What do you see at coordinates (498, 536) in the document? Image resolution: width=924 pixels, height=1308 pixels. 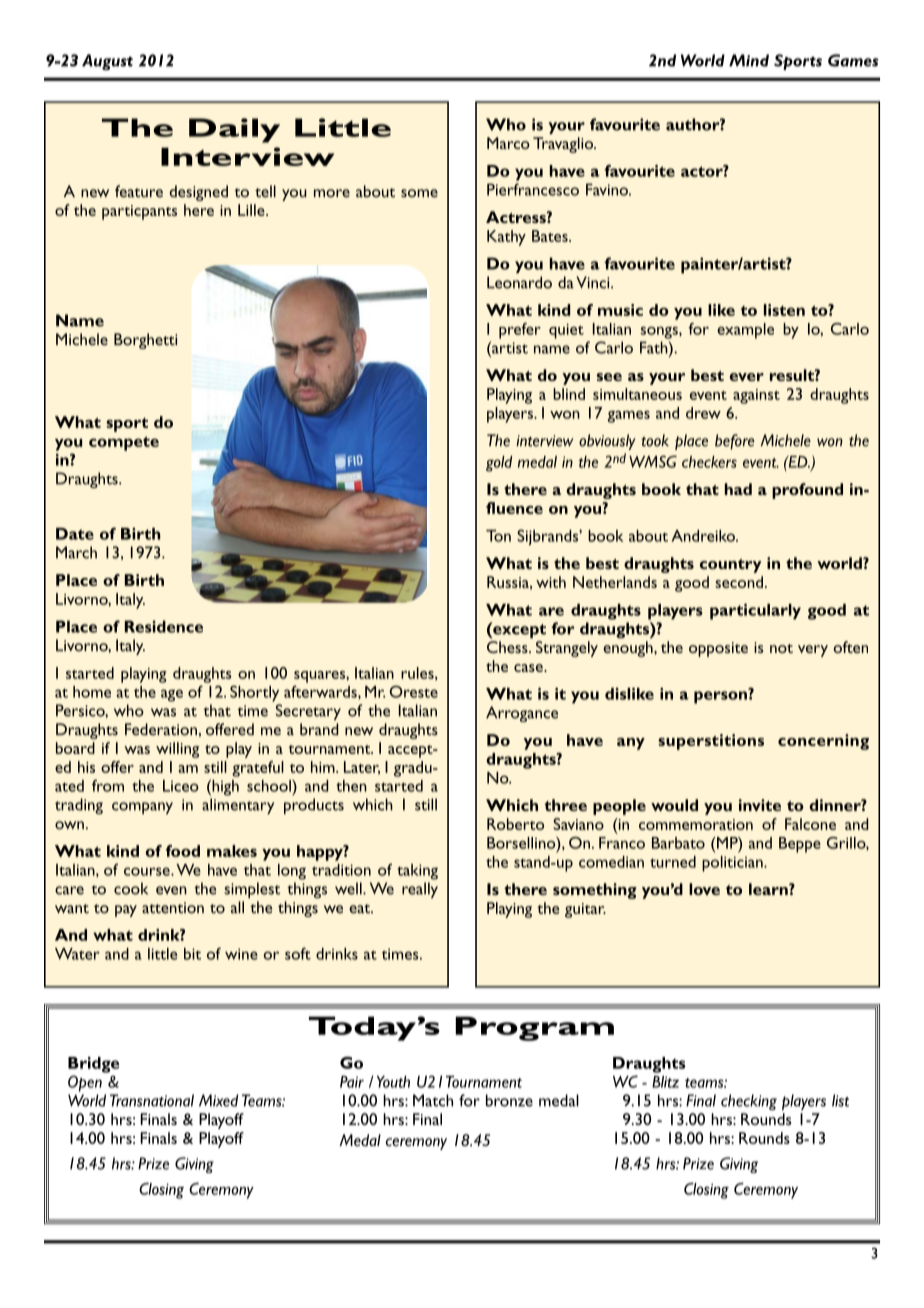 I see `Ton` at bounding box center [498, 536].
